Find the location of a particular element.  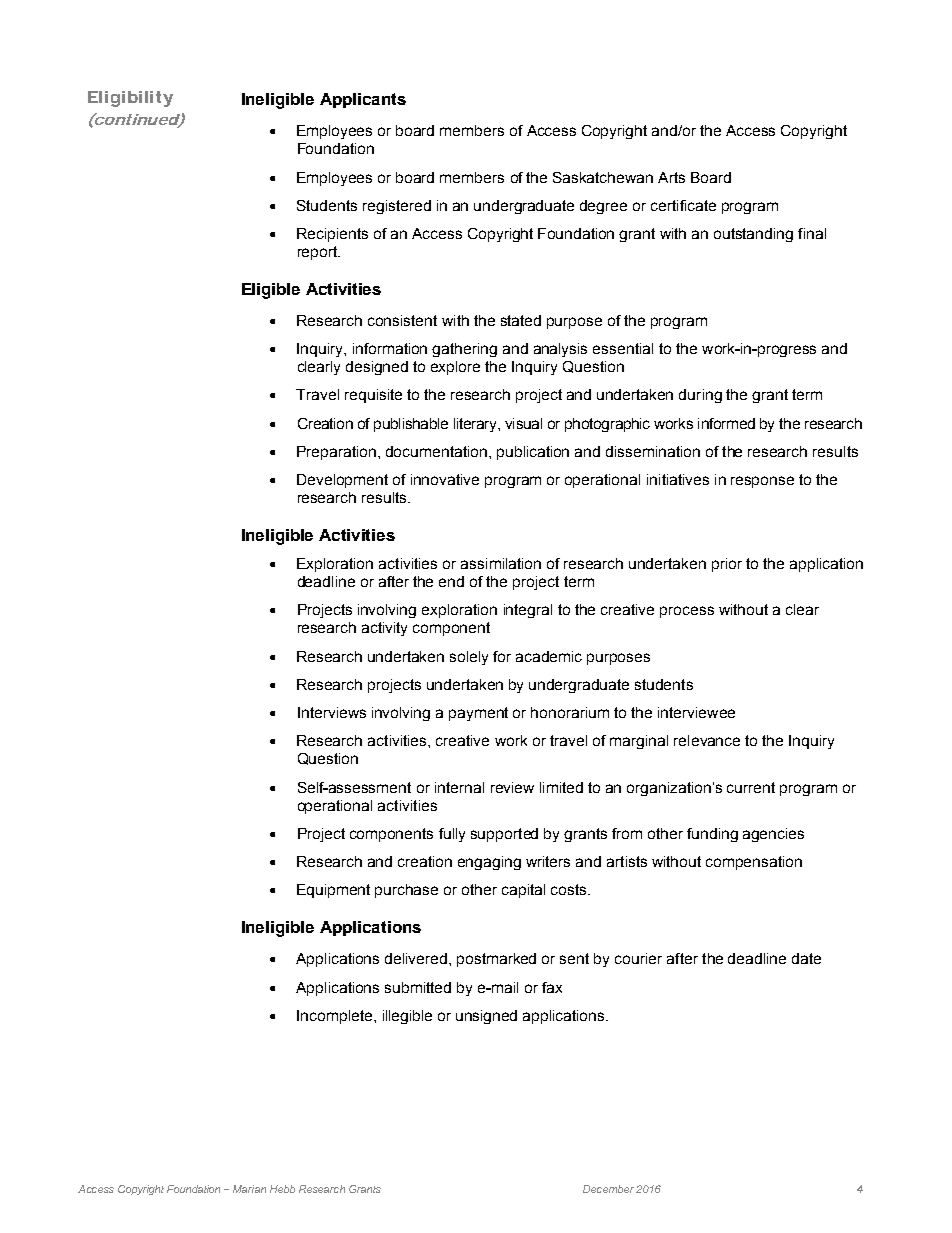

funding is located at coordinates (712, 835).
